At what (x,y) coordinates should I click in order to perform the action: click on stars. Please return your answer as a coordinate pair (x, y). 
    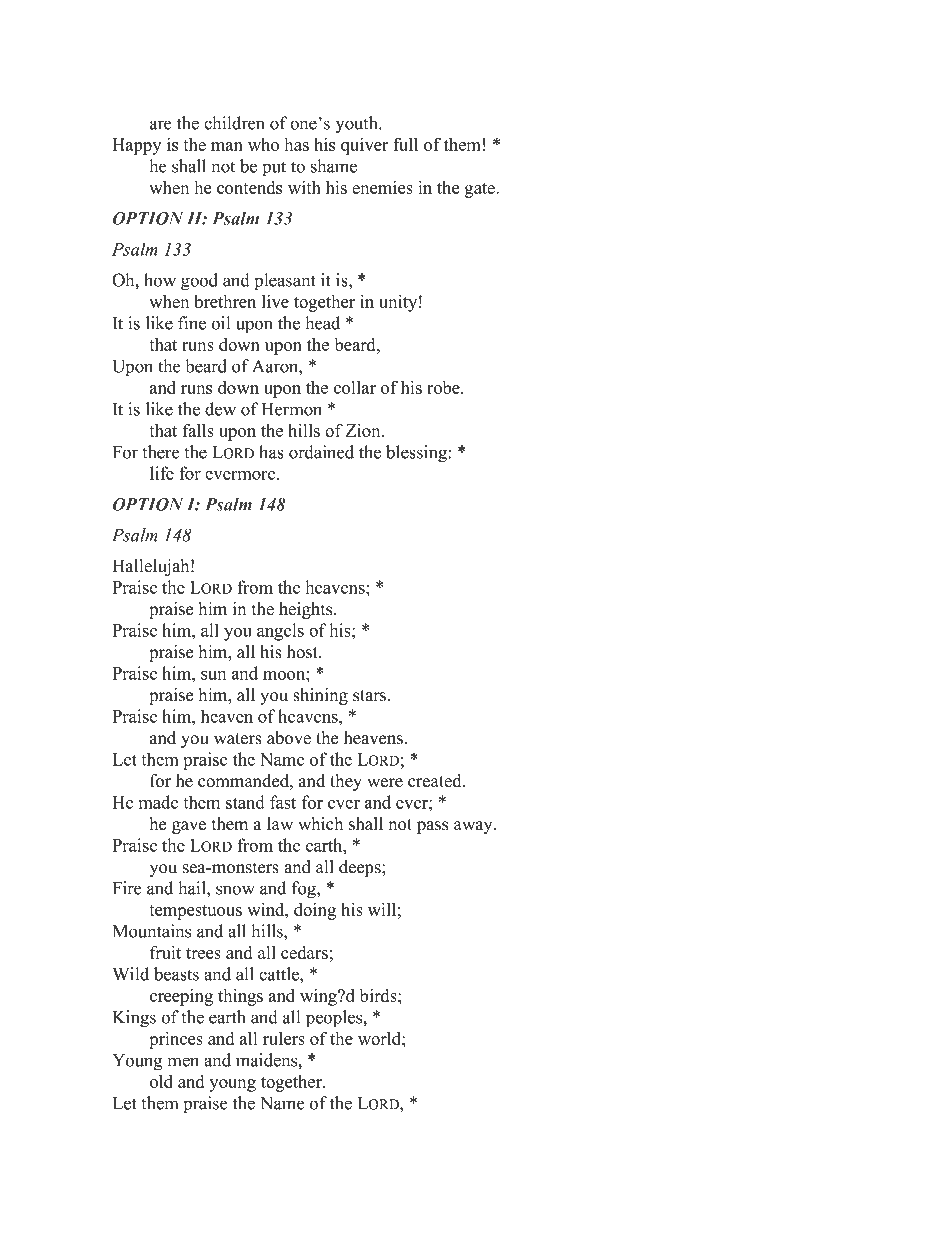
    Looking at the image, I should click on (371, 696).
